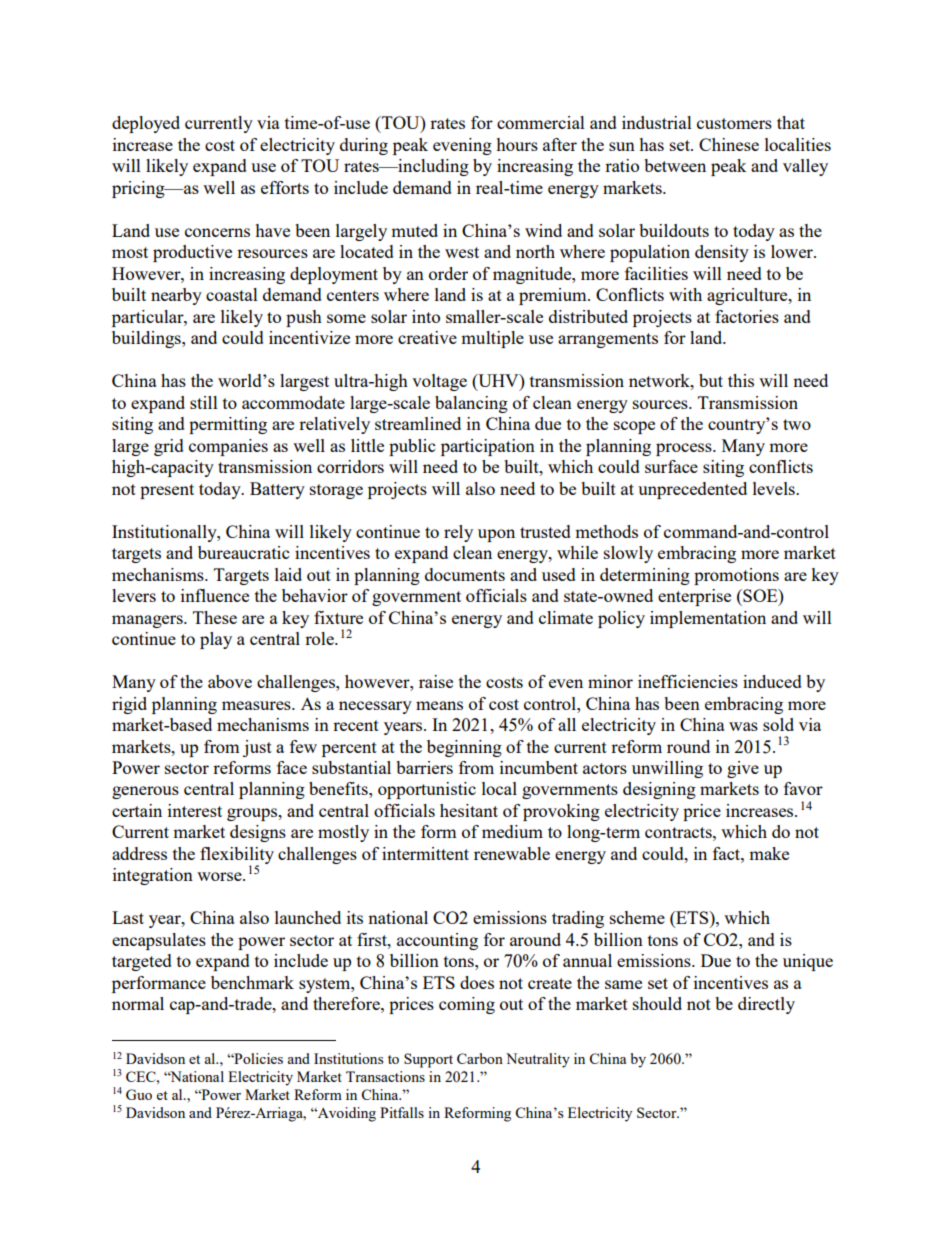  Describe the element at coordinates (139, 1094) in the image. I see `Guo` at that location.
